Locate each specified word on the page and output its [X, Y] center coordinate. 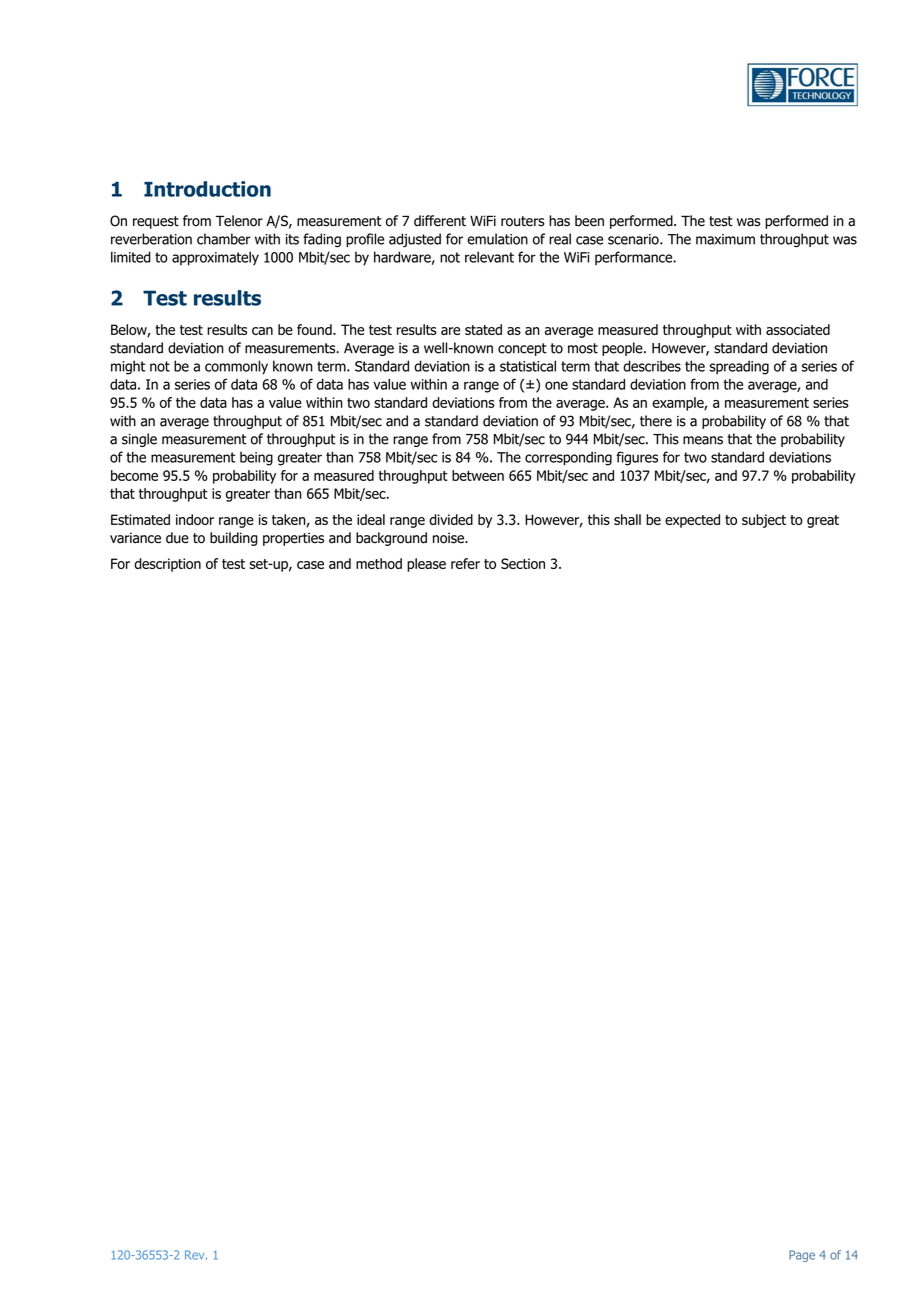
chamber [224, 239]
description [167, 565]
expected [692, 521]
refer [465, 563]
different [440, 221]
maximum [725, 239]
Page [802, 1256]
